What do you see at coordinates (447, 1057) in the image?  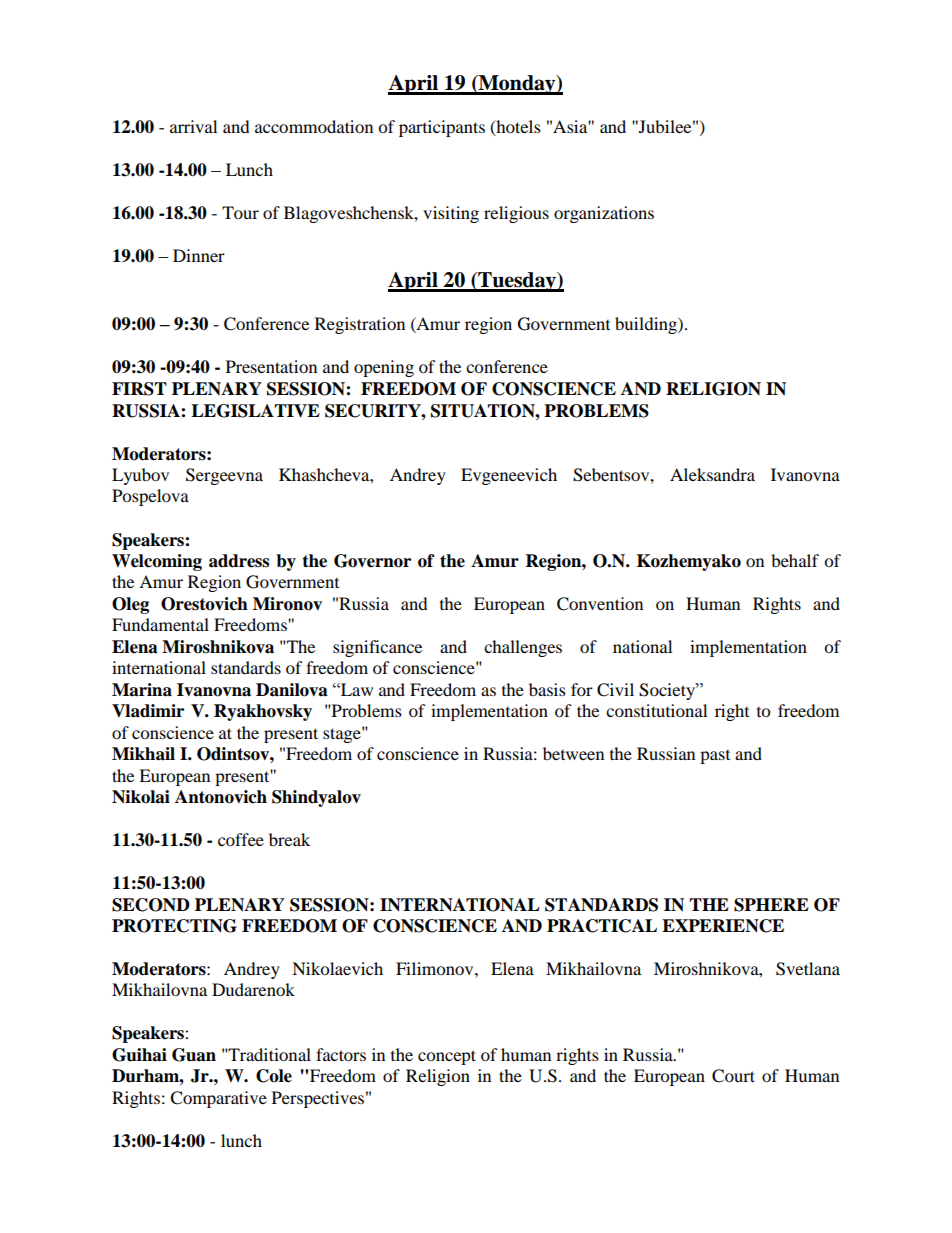 I see `concept` at bounding box center [447, 1057].
